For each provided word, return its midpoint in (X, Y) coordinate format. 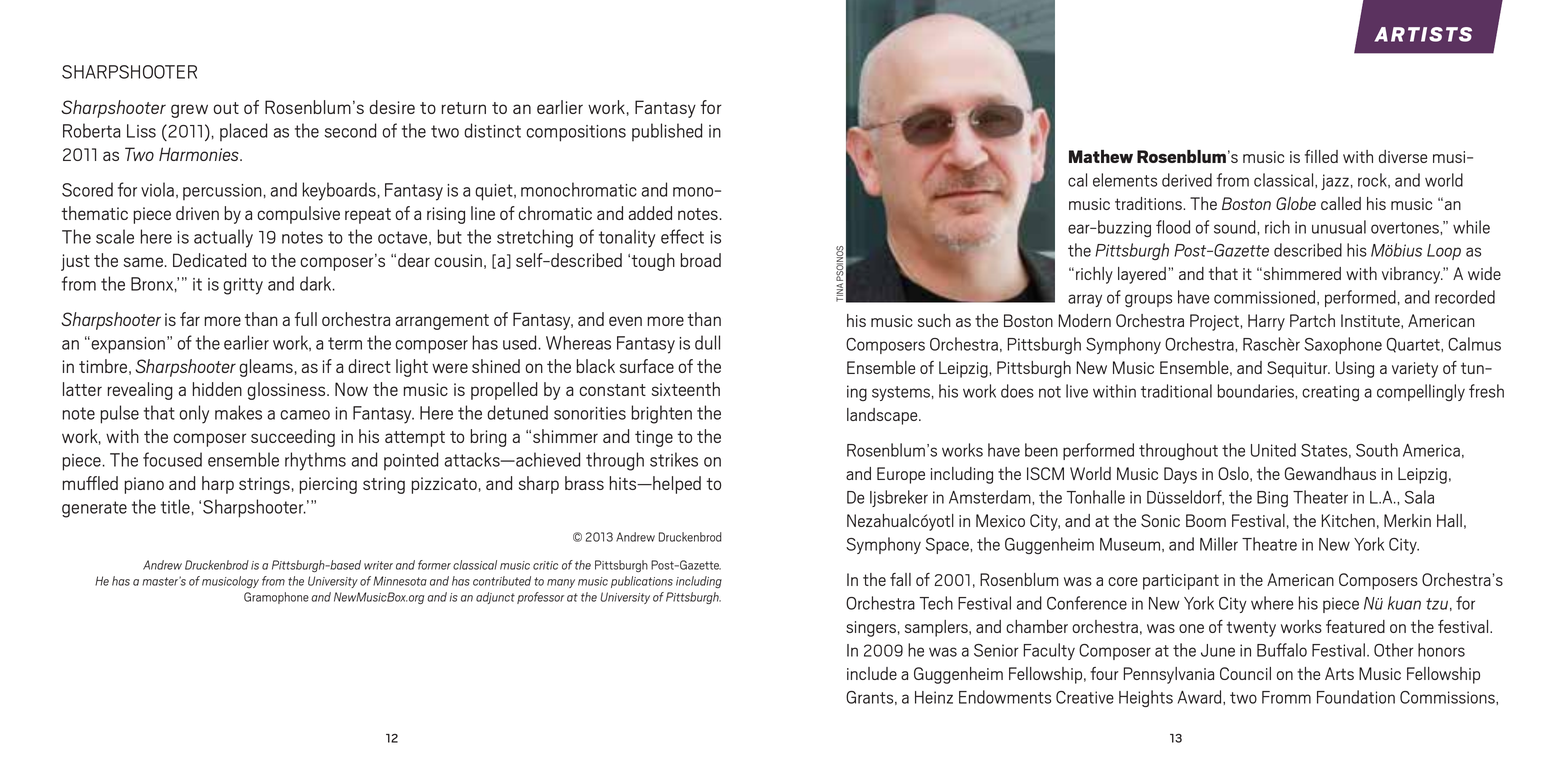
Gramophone (276, 598)
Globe (1296, 203)
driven (197, 213)
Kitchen (1348, 520)
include (872, 673)
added (650, 213)
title (175, 506)
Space (948, 546)
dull (707, 342)
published (667, 132)
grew (189, 111)
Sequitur (1298, 369)
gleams (266, 368)
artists (1423, 34)
